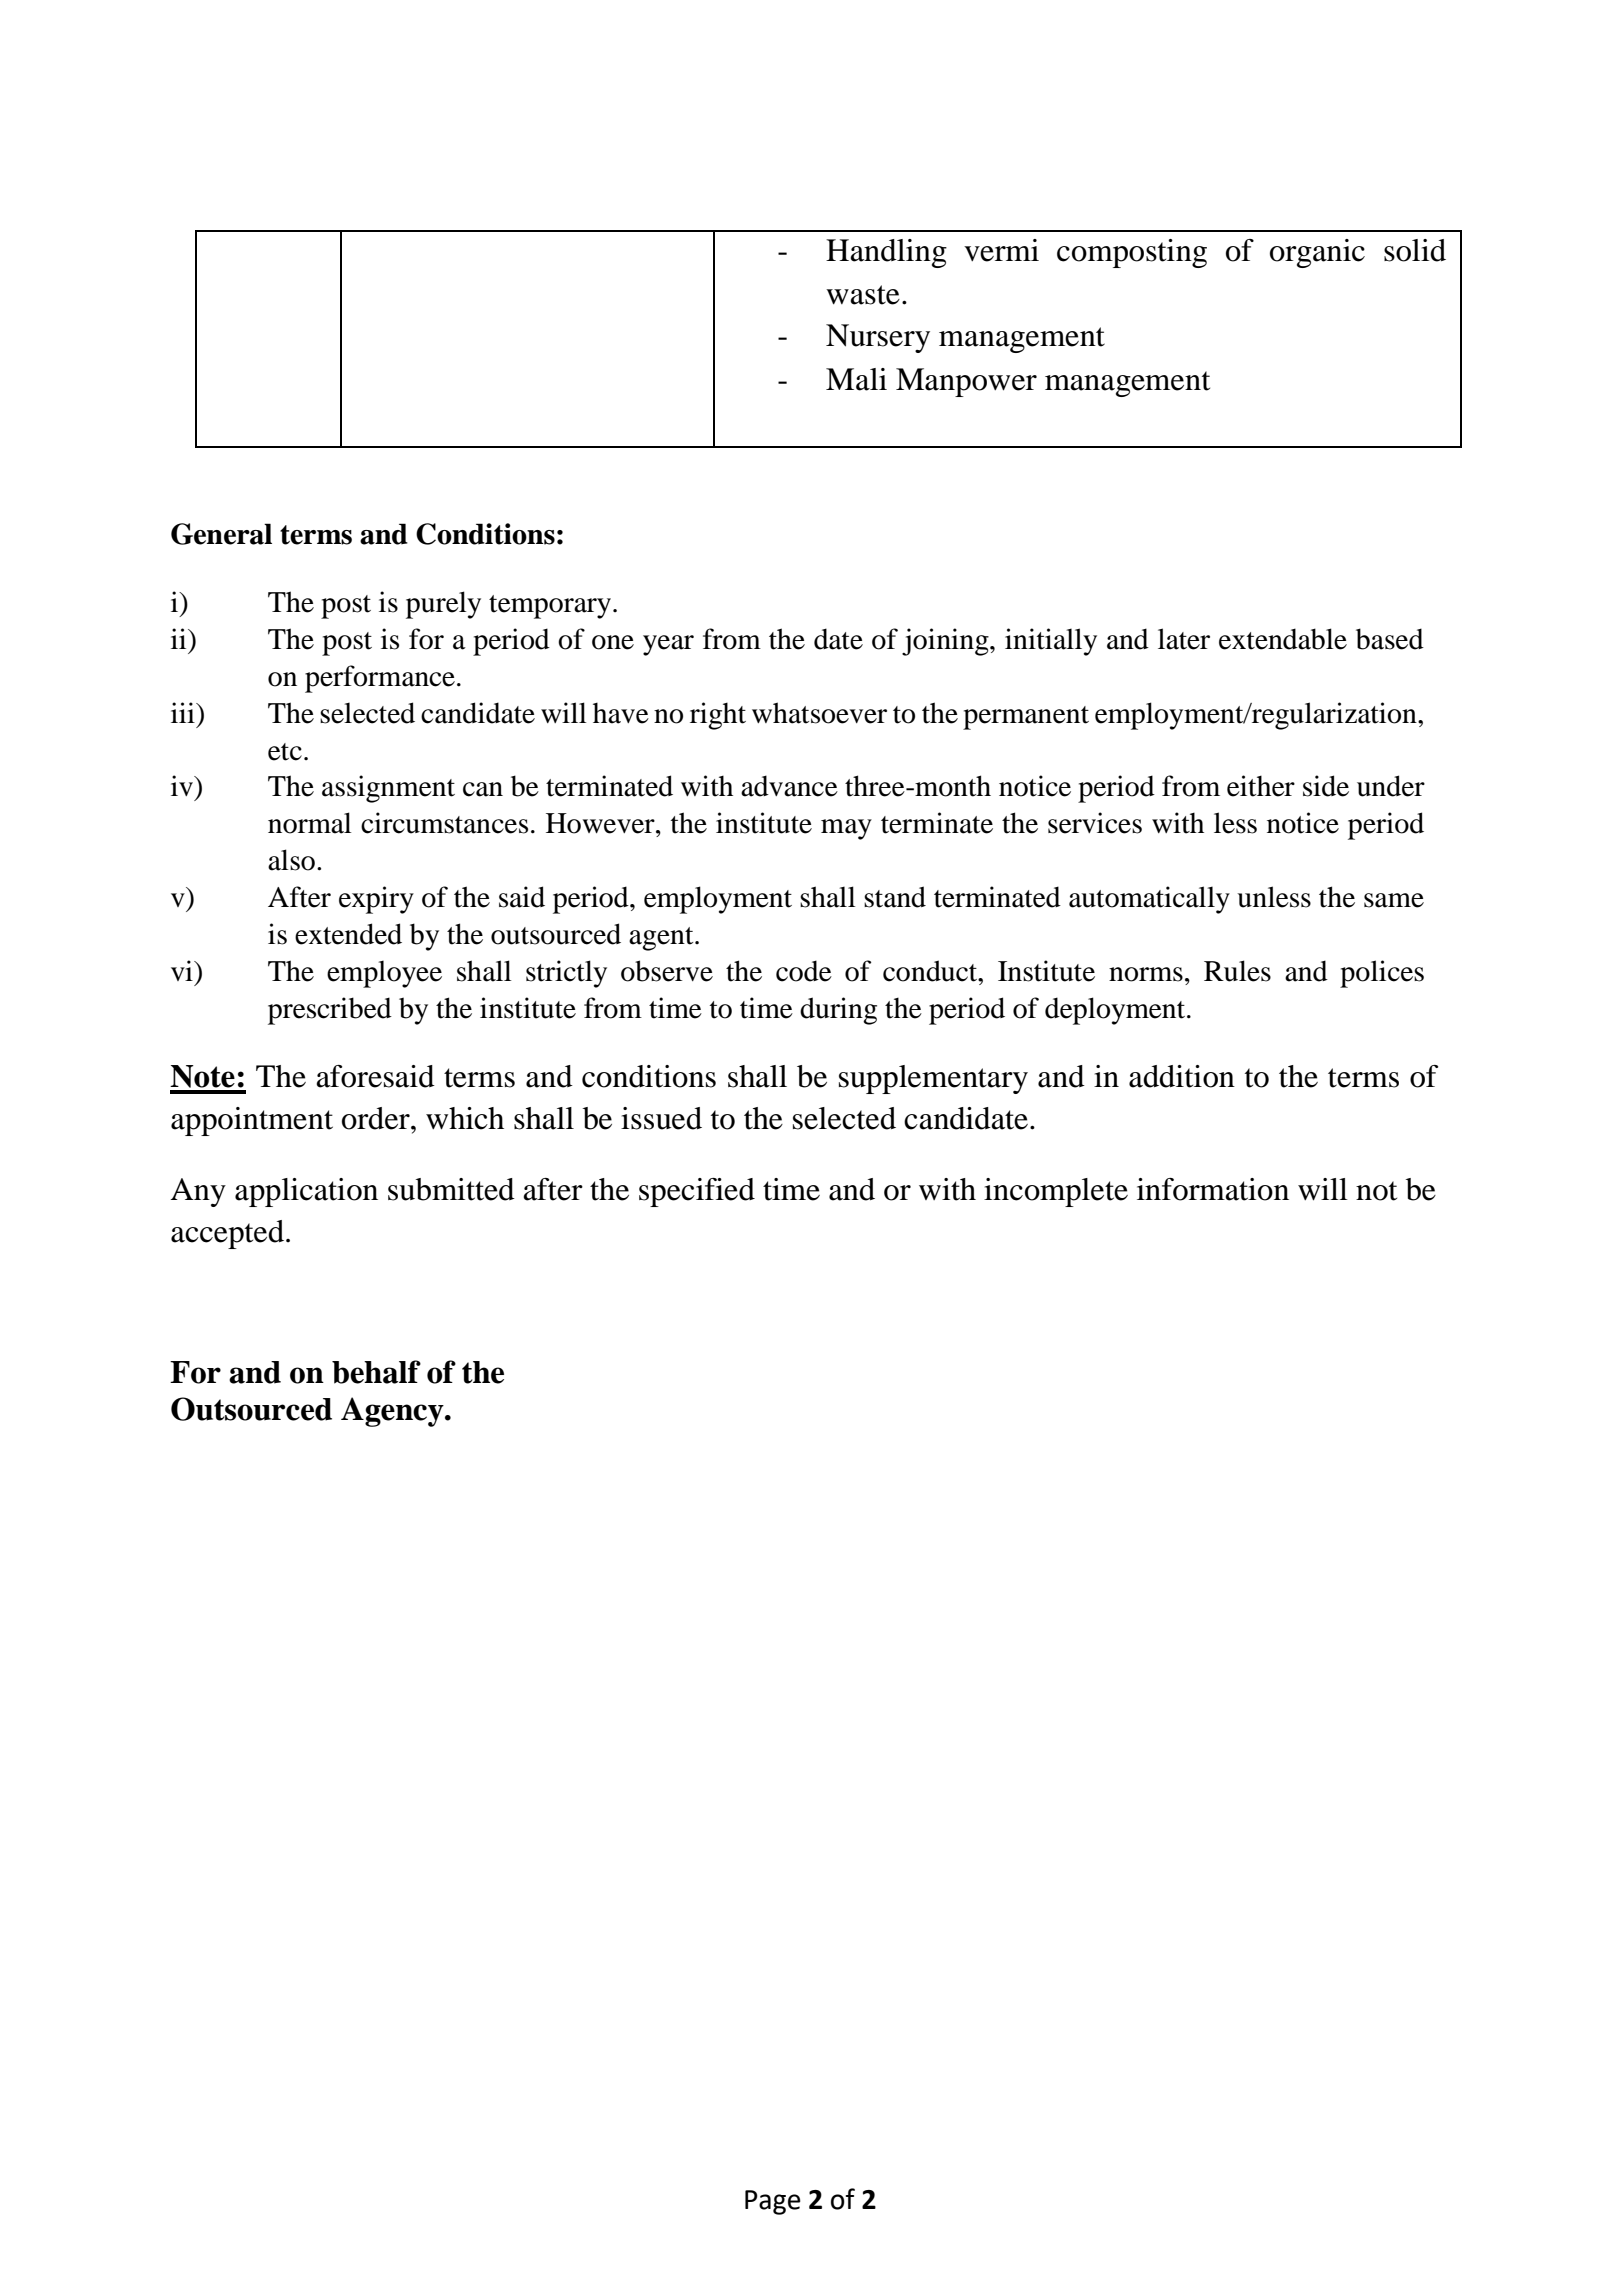 The width and height of the document is (1611, 2278). What do you see at coordinates (221, 534) in the document?
I see `General` at bounding box center [221, 534].
